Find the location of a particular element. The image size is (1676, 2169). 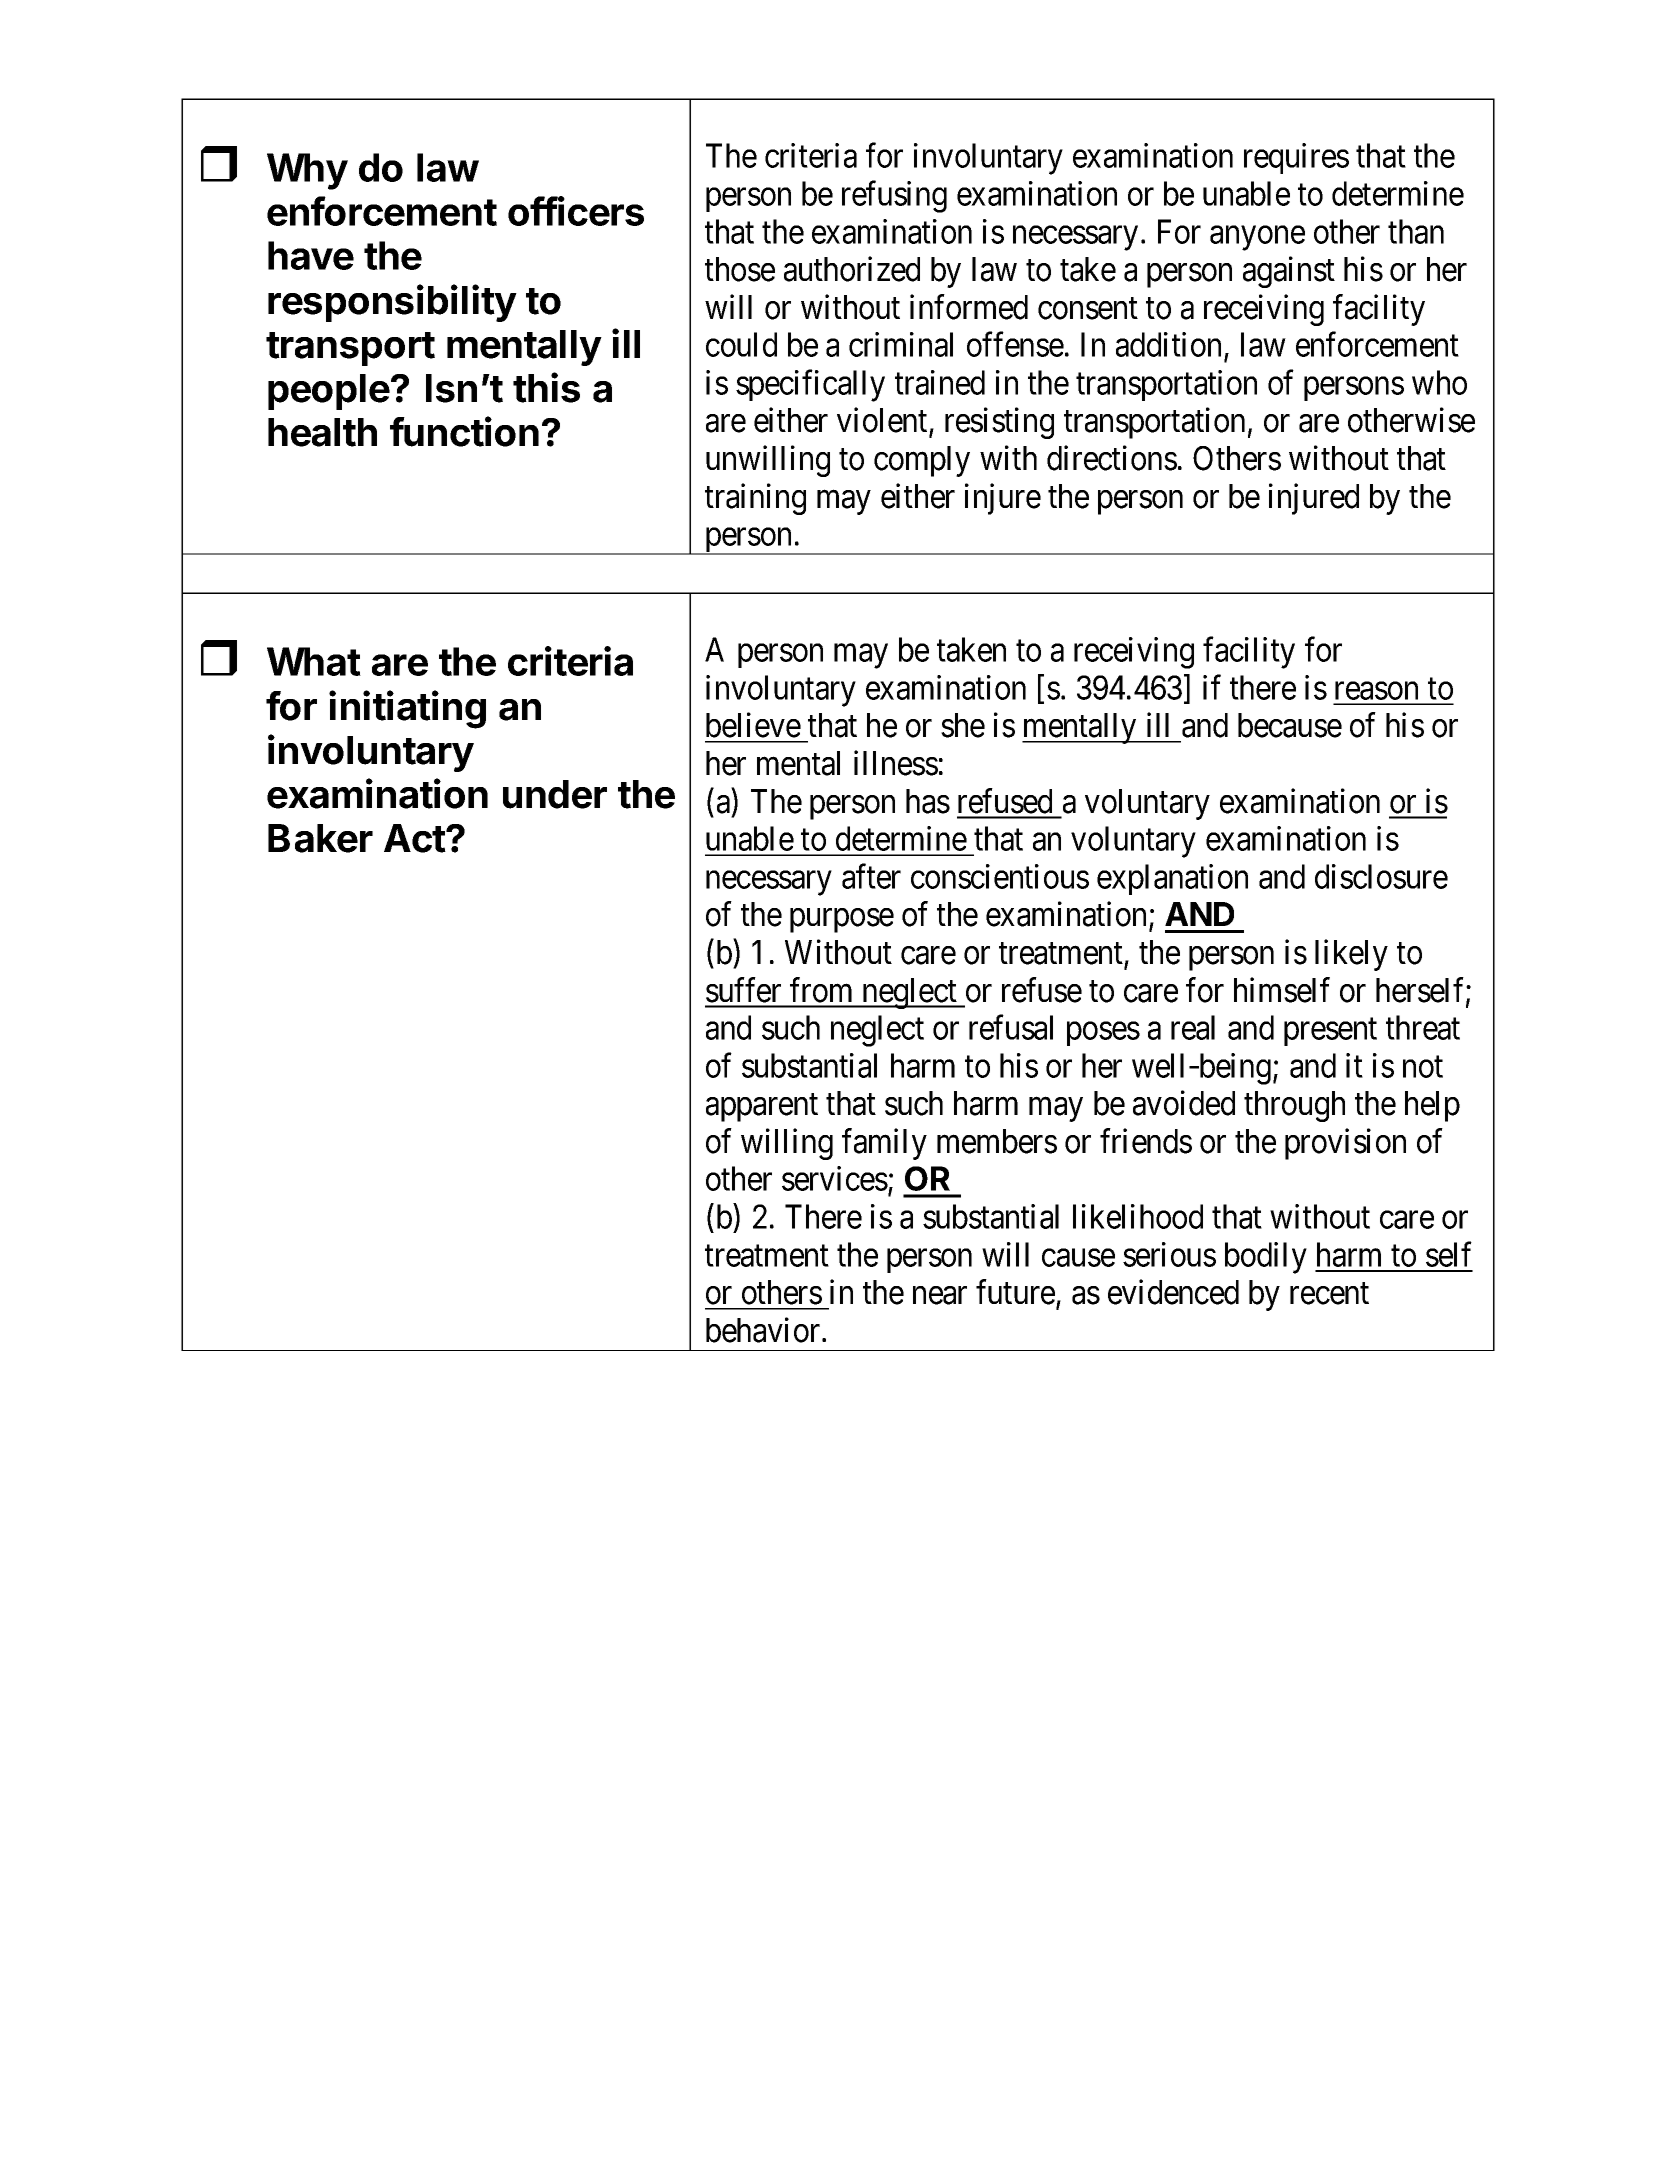

What is located at coordinates (314, 661).
